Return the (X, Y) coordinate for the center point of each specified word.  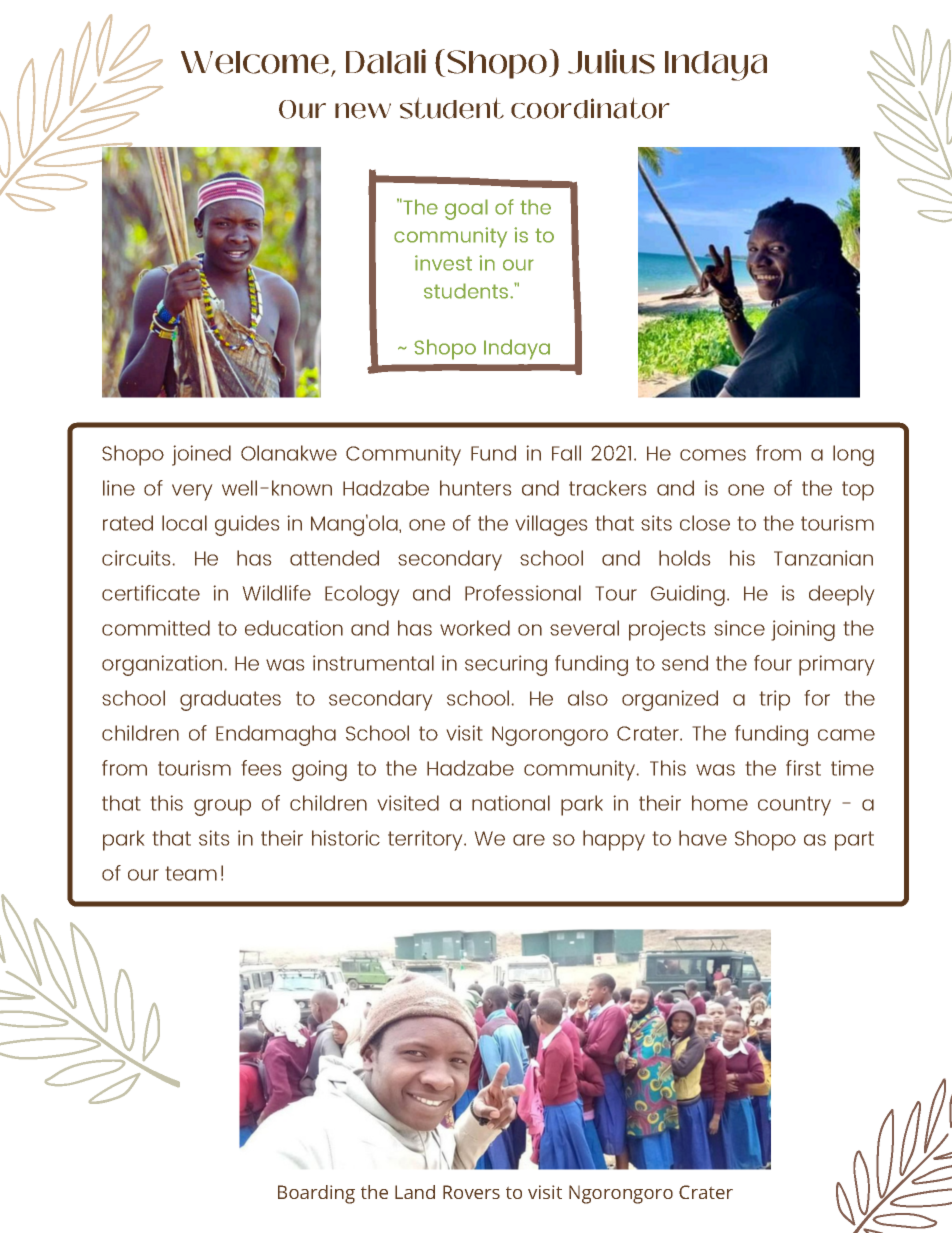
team (191, 873)
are (529, 840)
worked (475, 628)
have (703, 838)
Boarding (316, 1194)
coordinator (590, 108)
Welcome (255, 62)
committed (156, 628)
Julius (611, 61)
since (739, 628)
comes (713, 455)
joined (201, 455)
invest (443, 263)
